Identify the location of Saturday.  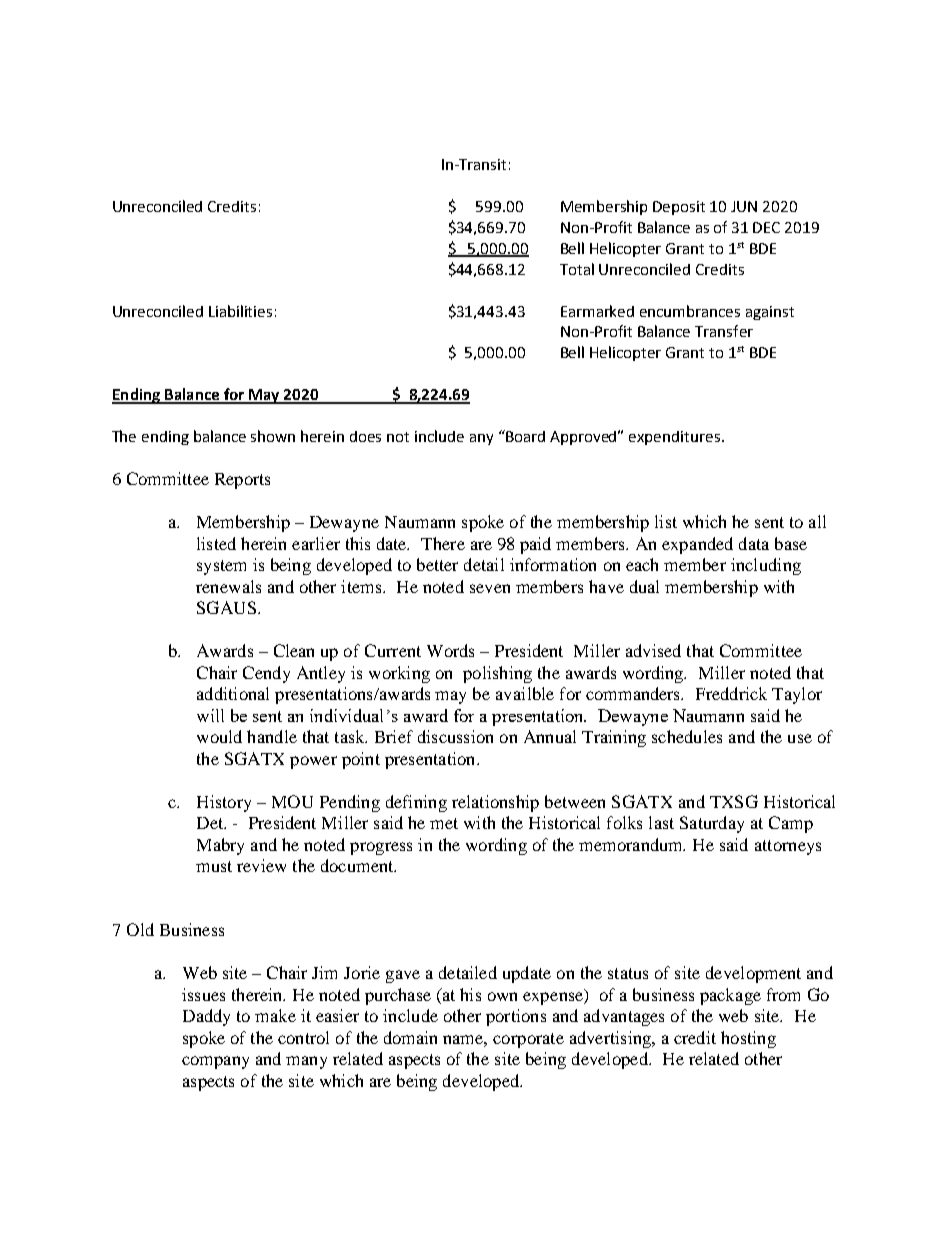
(712, 824).
